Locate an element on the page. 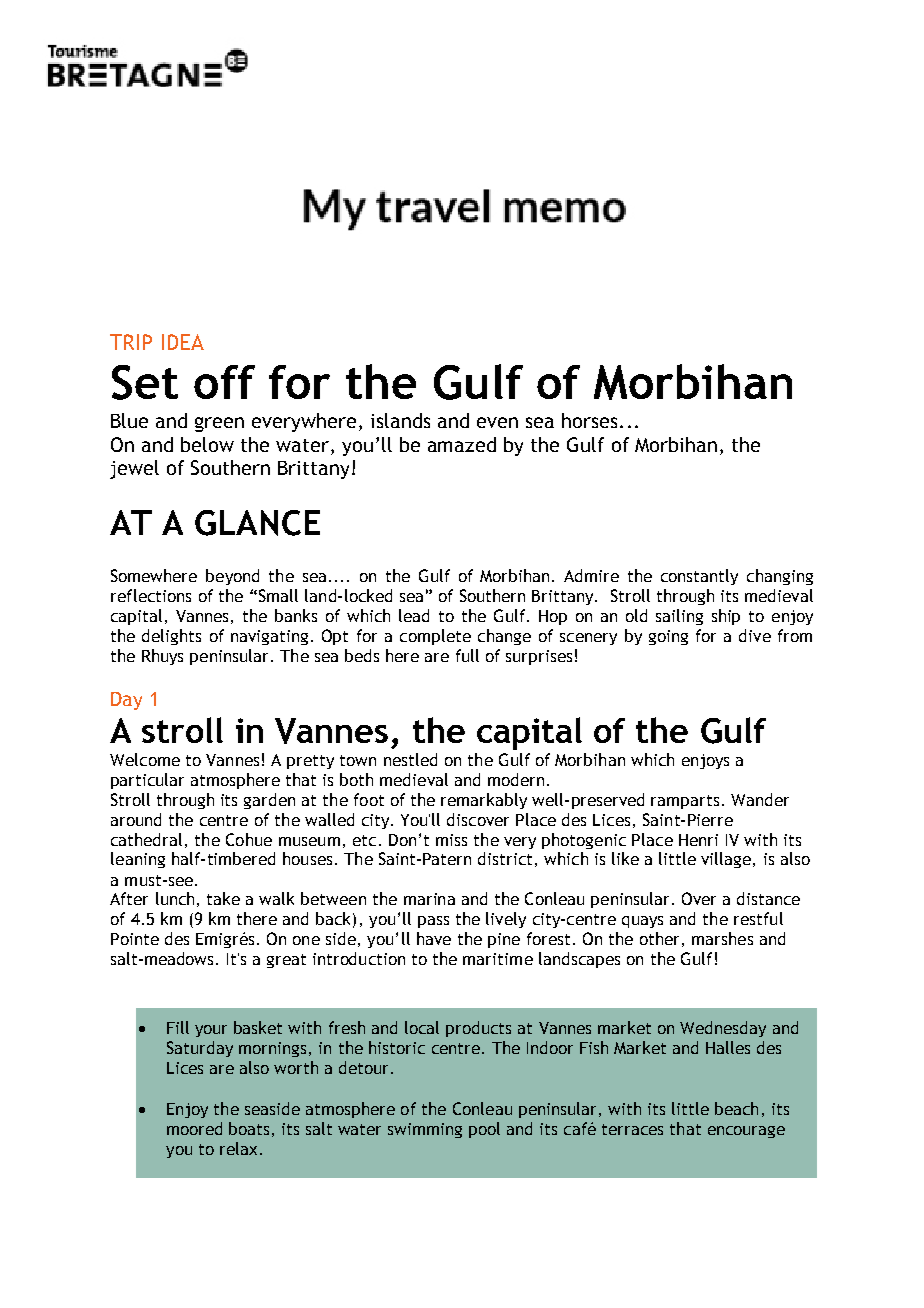 Image resolution: width=924 pixels, height=1308 pixels. miss is located at coordinates (451, 840).
